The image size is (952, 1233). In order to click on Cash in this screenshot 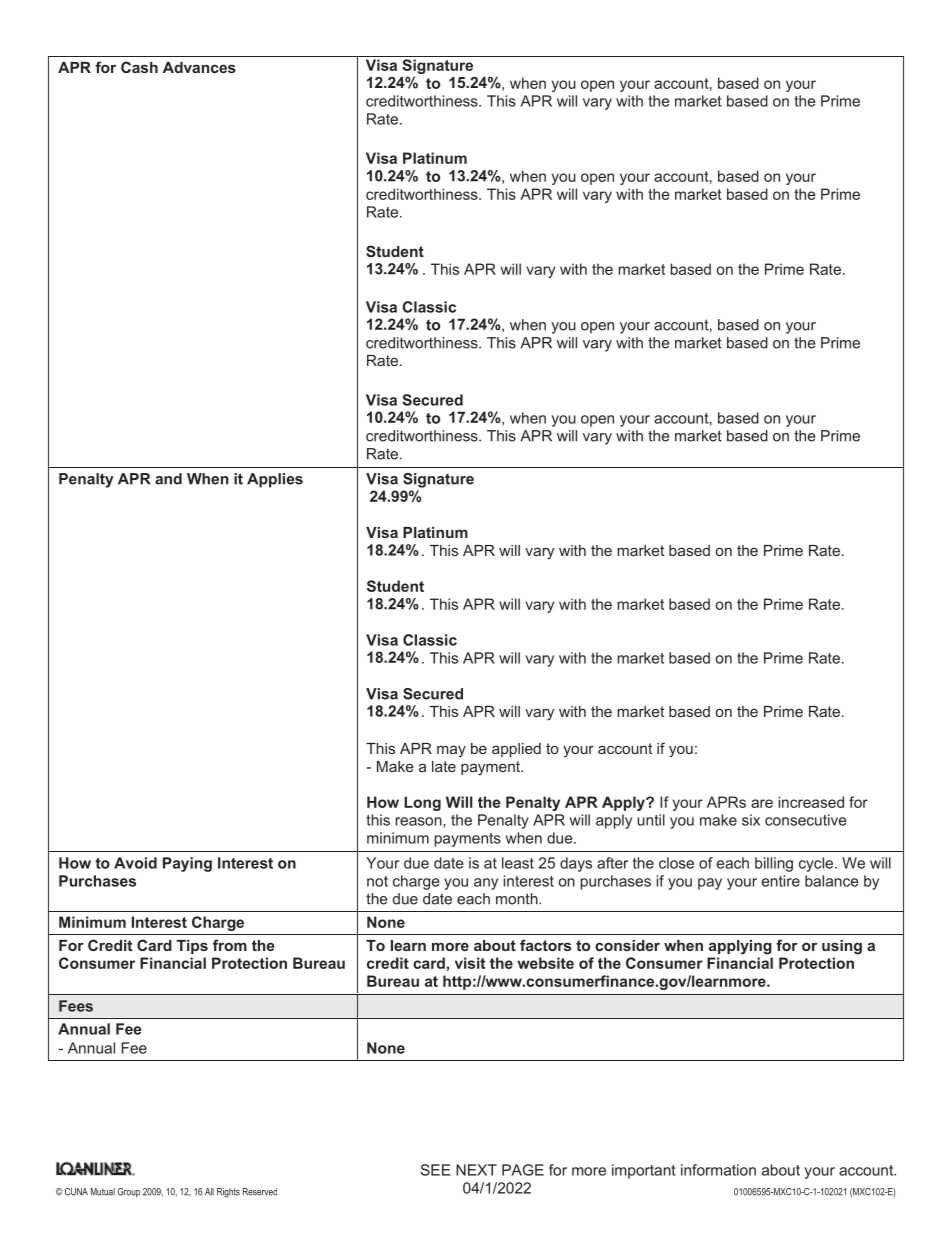, I will do `click(139, 67)`.
